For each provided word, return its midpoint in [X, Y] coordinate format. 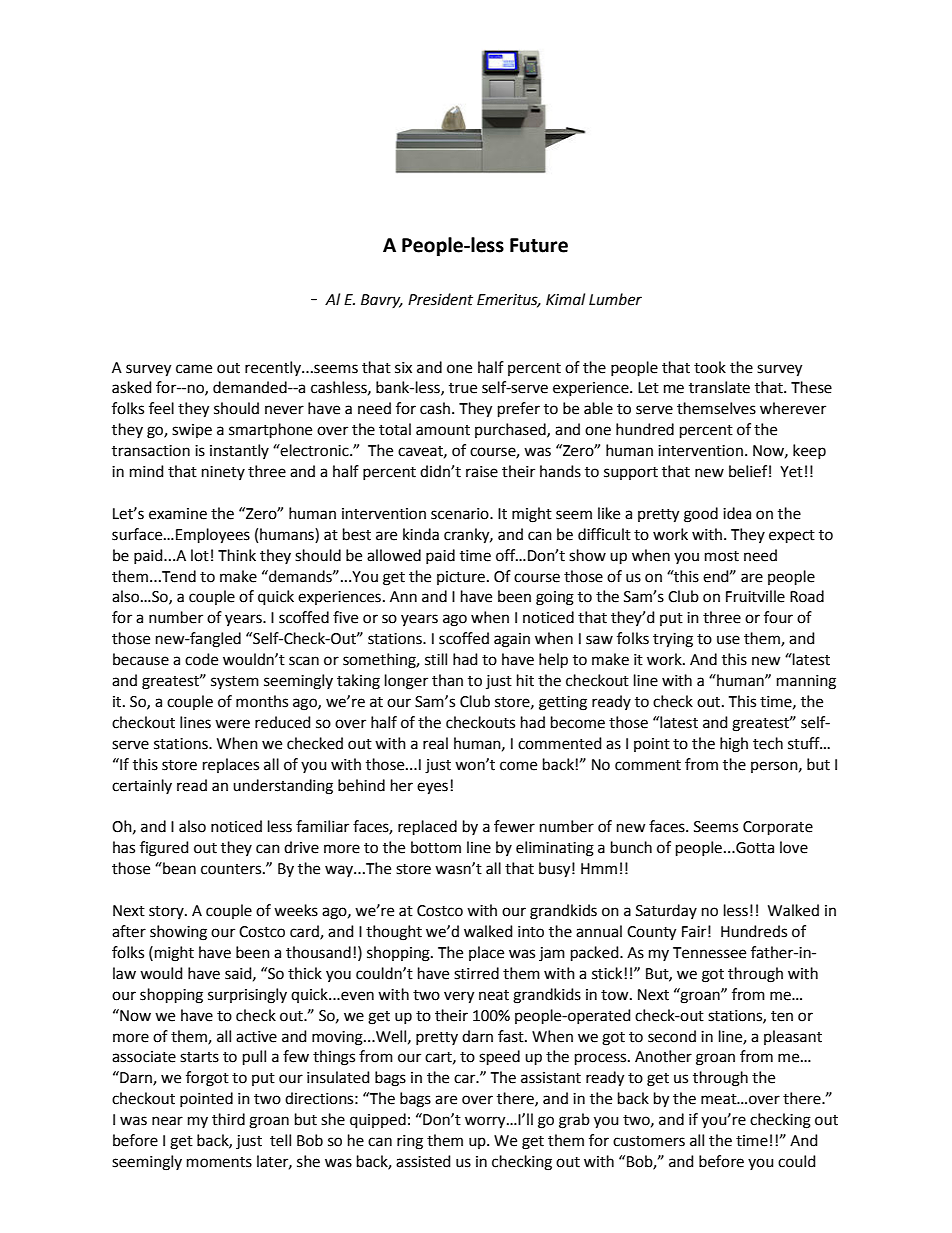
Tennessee [709, 953]
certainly [142, 786]
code [201, 659]
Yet [791, 472]
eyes [432, 788]
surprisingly [247, 996]
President [440, 299]
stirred [476, 973]
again [512, 640]
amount [443, 430]
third [228, 1119]
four [778, 617]
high [734, 745]
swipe [192, 431]
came [194, 369]
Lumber [615, 299]
